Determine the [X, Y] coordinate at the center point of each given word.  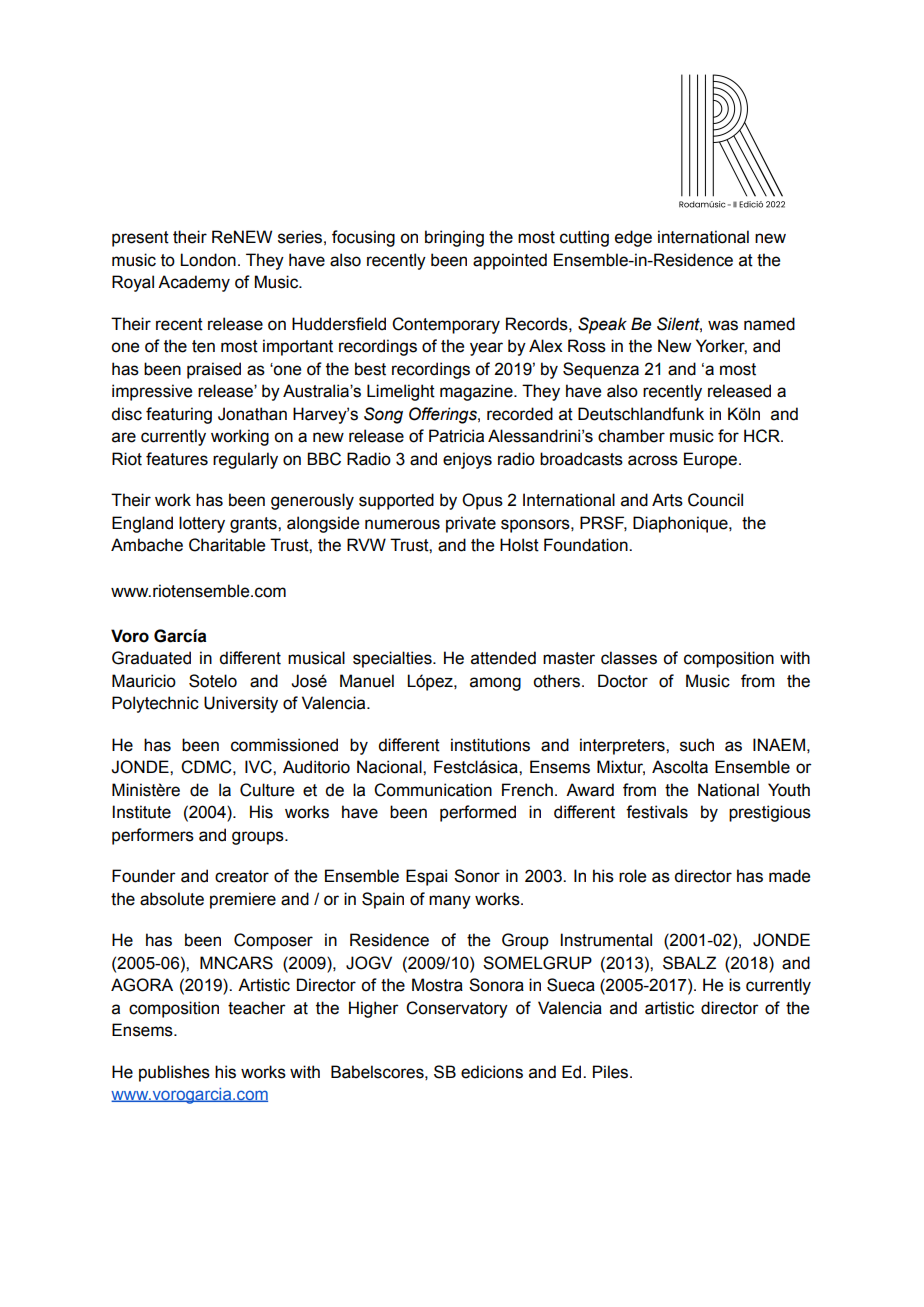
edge [633, 238]
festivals [657, 812]
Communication [433, 790]
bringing [454, 238]
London [208, 260]
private [471, 524]
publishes [174, 1073]
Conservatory [457, 1009]
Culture [267, 790]
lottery [202, 524]
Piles [612, 1072]
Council [715, 500]
